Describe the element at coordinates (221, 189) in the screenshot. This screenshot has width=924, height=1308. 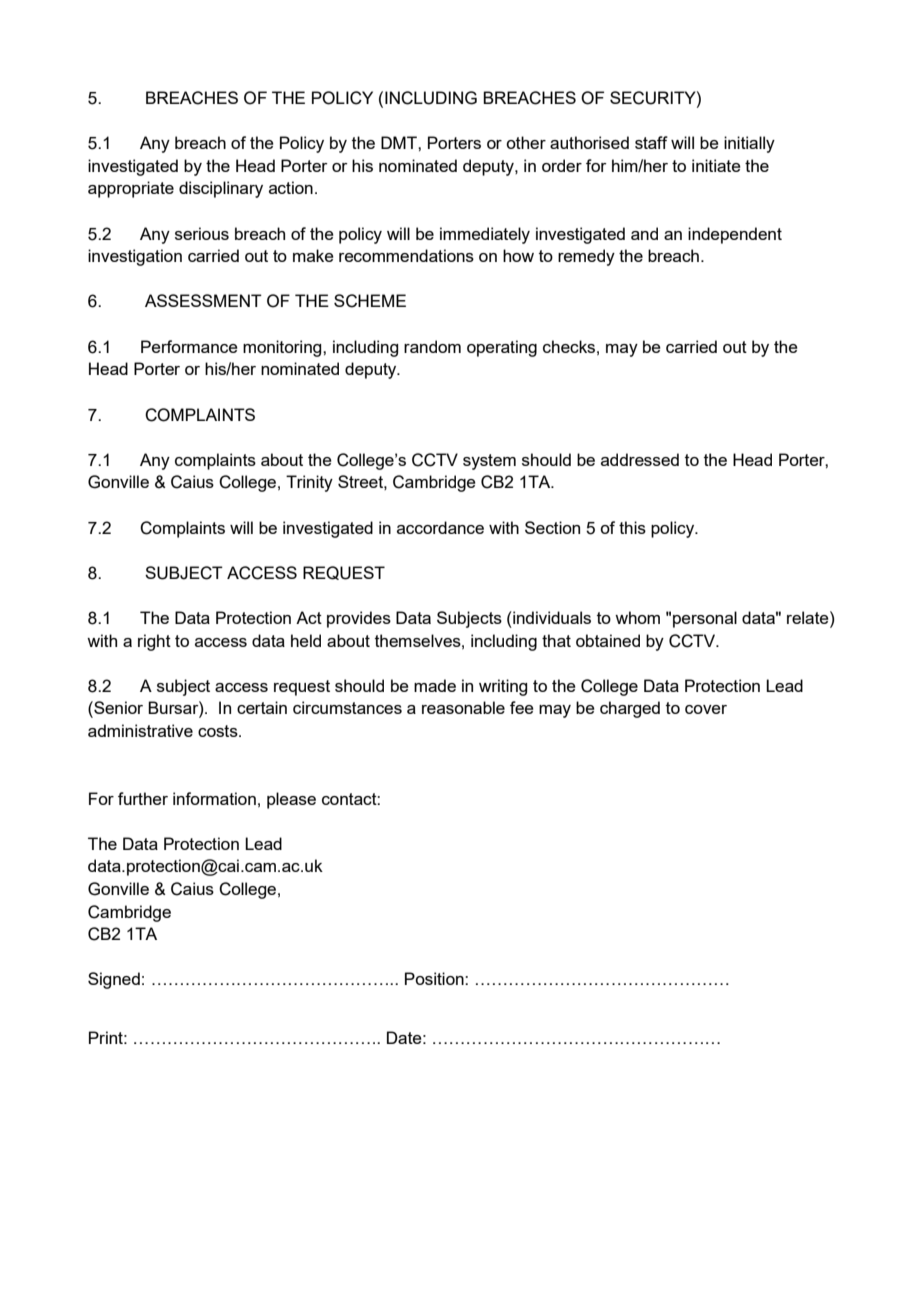
I see `disciplinary` at that location.
